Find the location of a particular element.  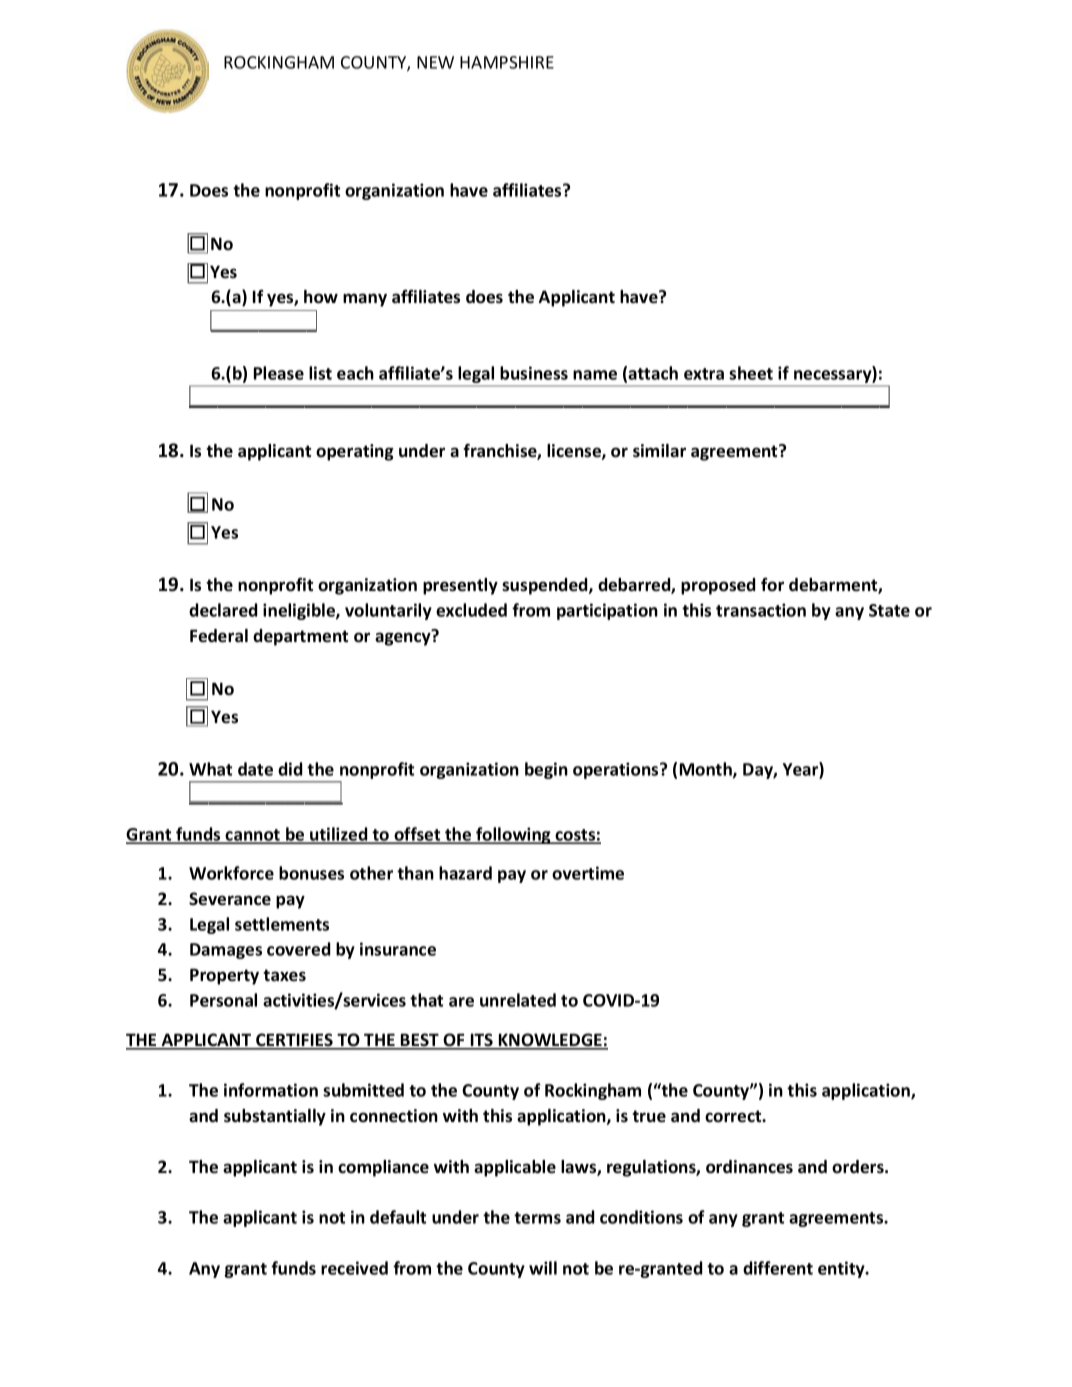

covered is located at coordinates (298, 949).
